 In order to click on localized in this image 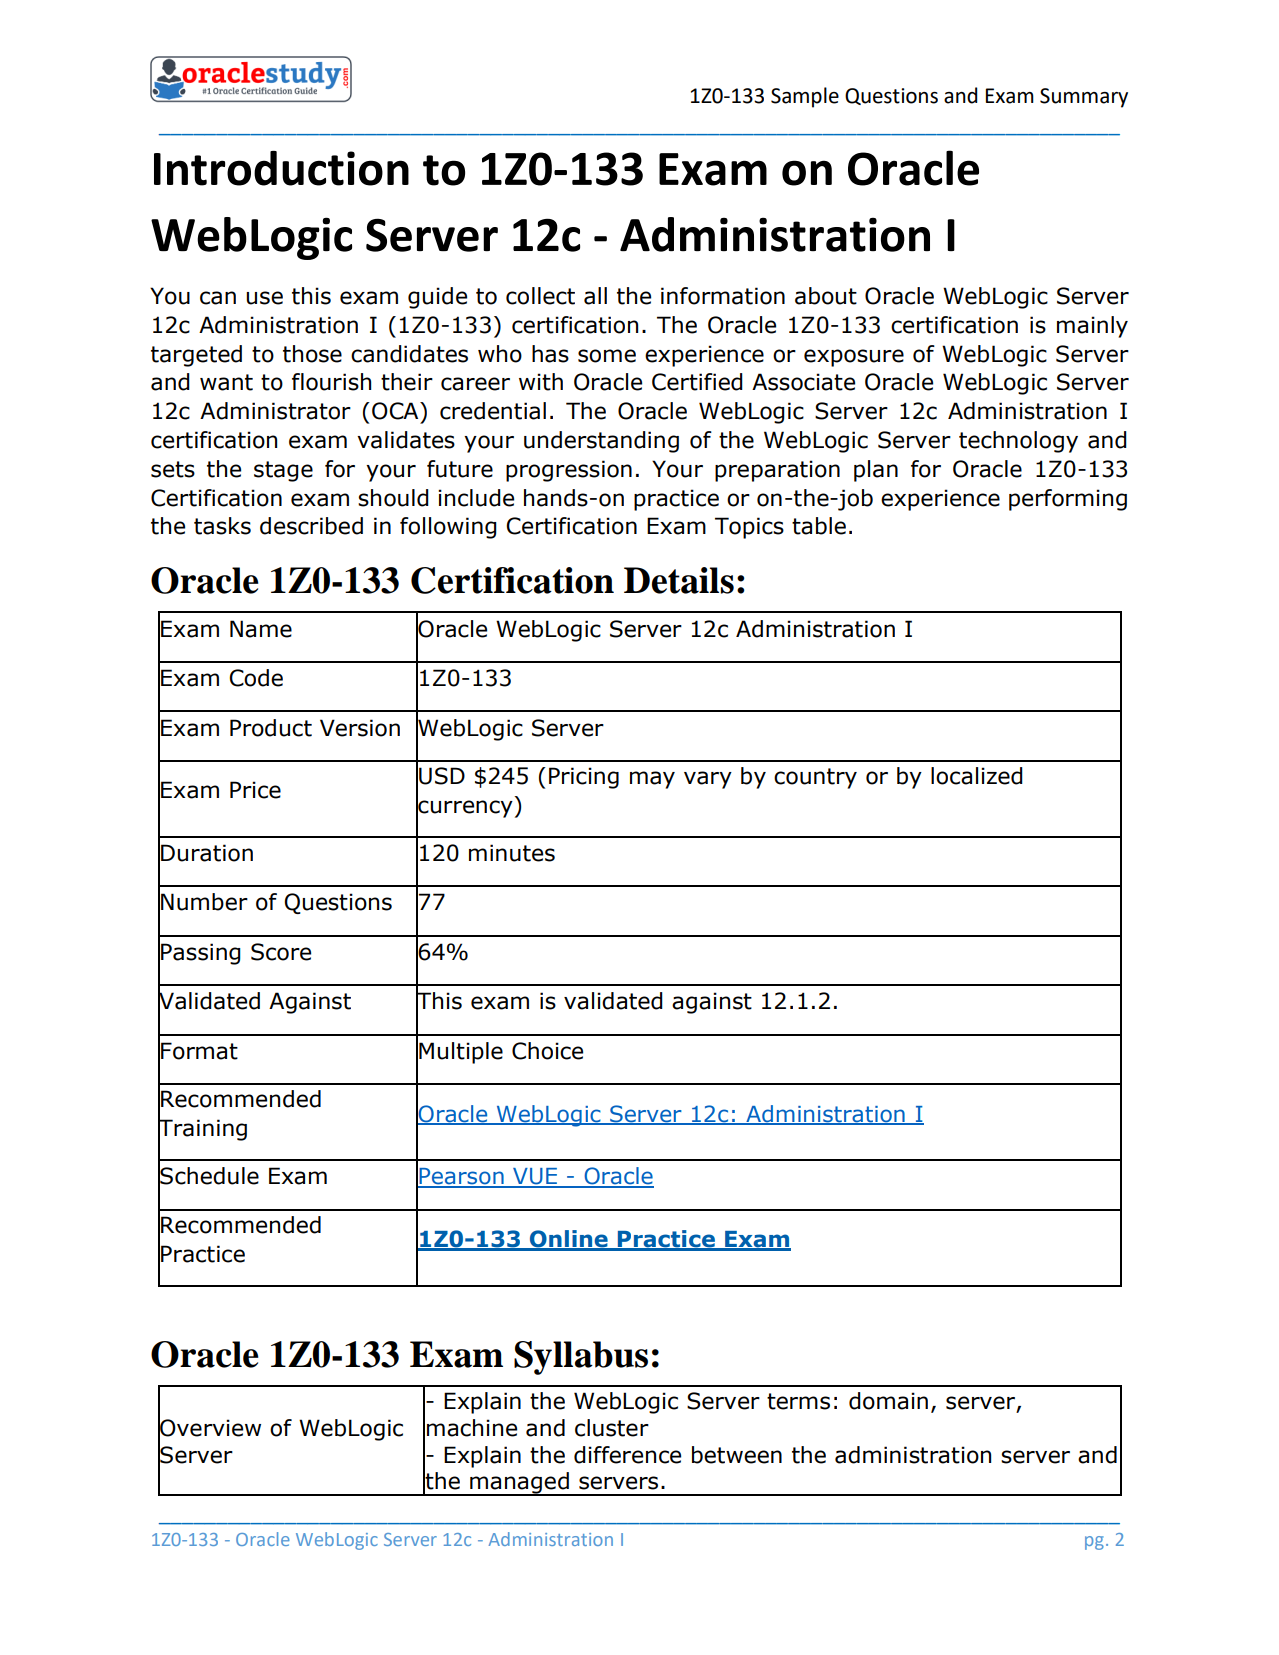, I will do `click(977, 776)`.
